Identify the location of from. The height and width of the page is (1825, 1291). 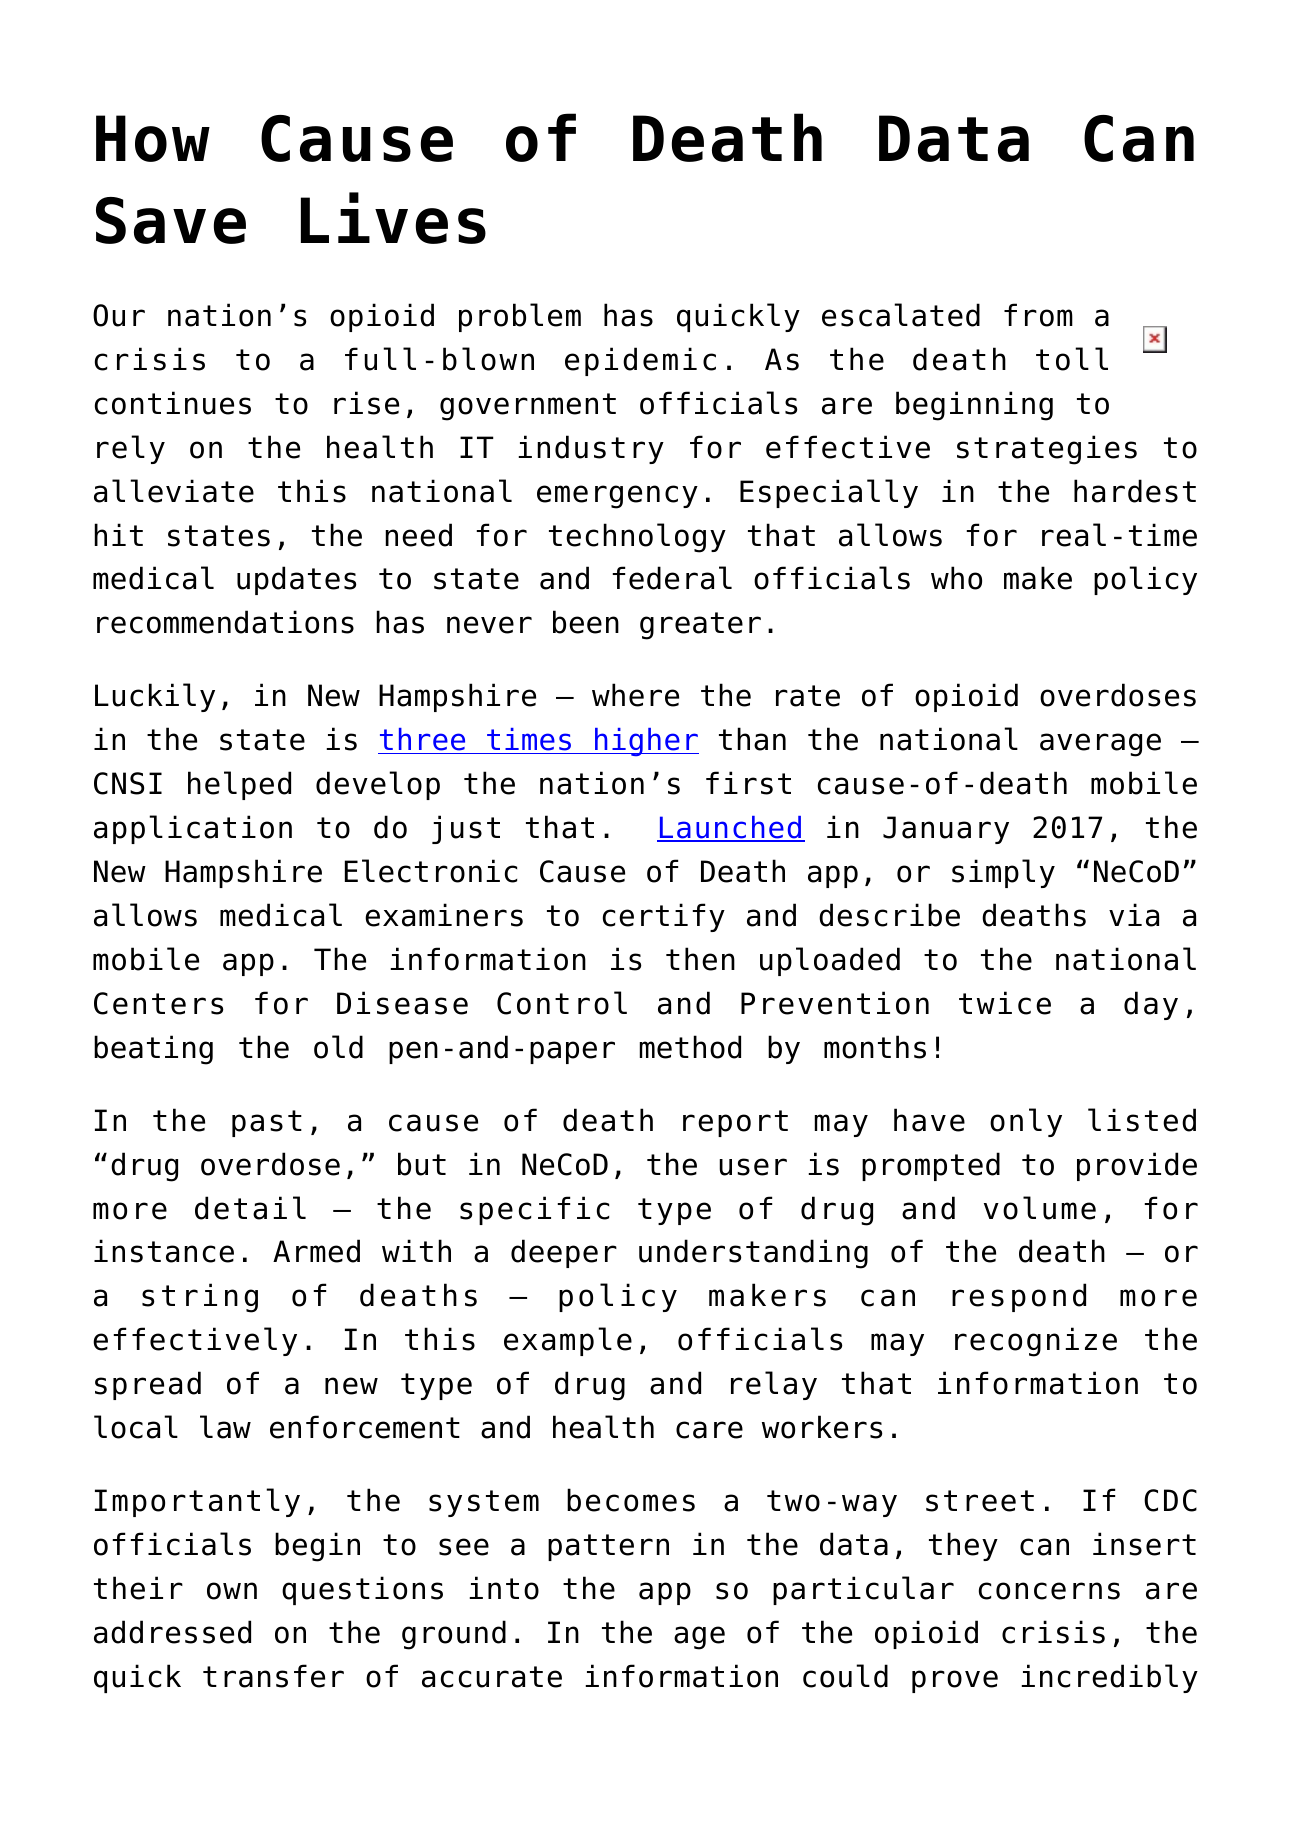
(1038, 315).
